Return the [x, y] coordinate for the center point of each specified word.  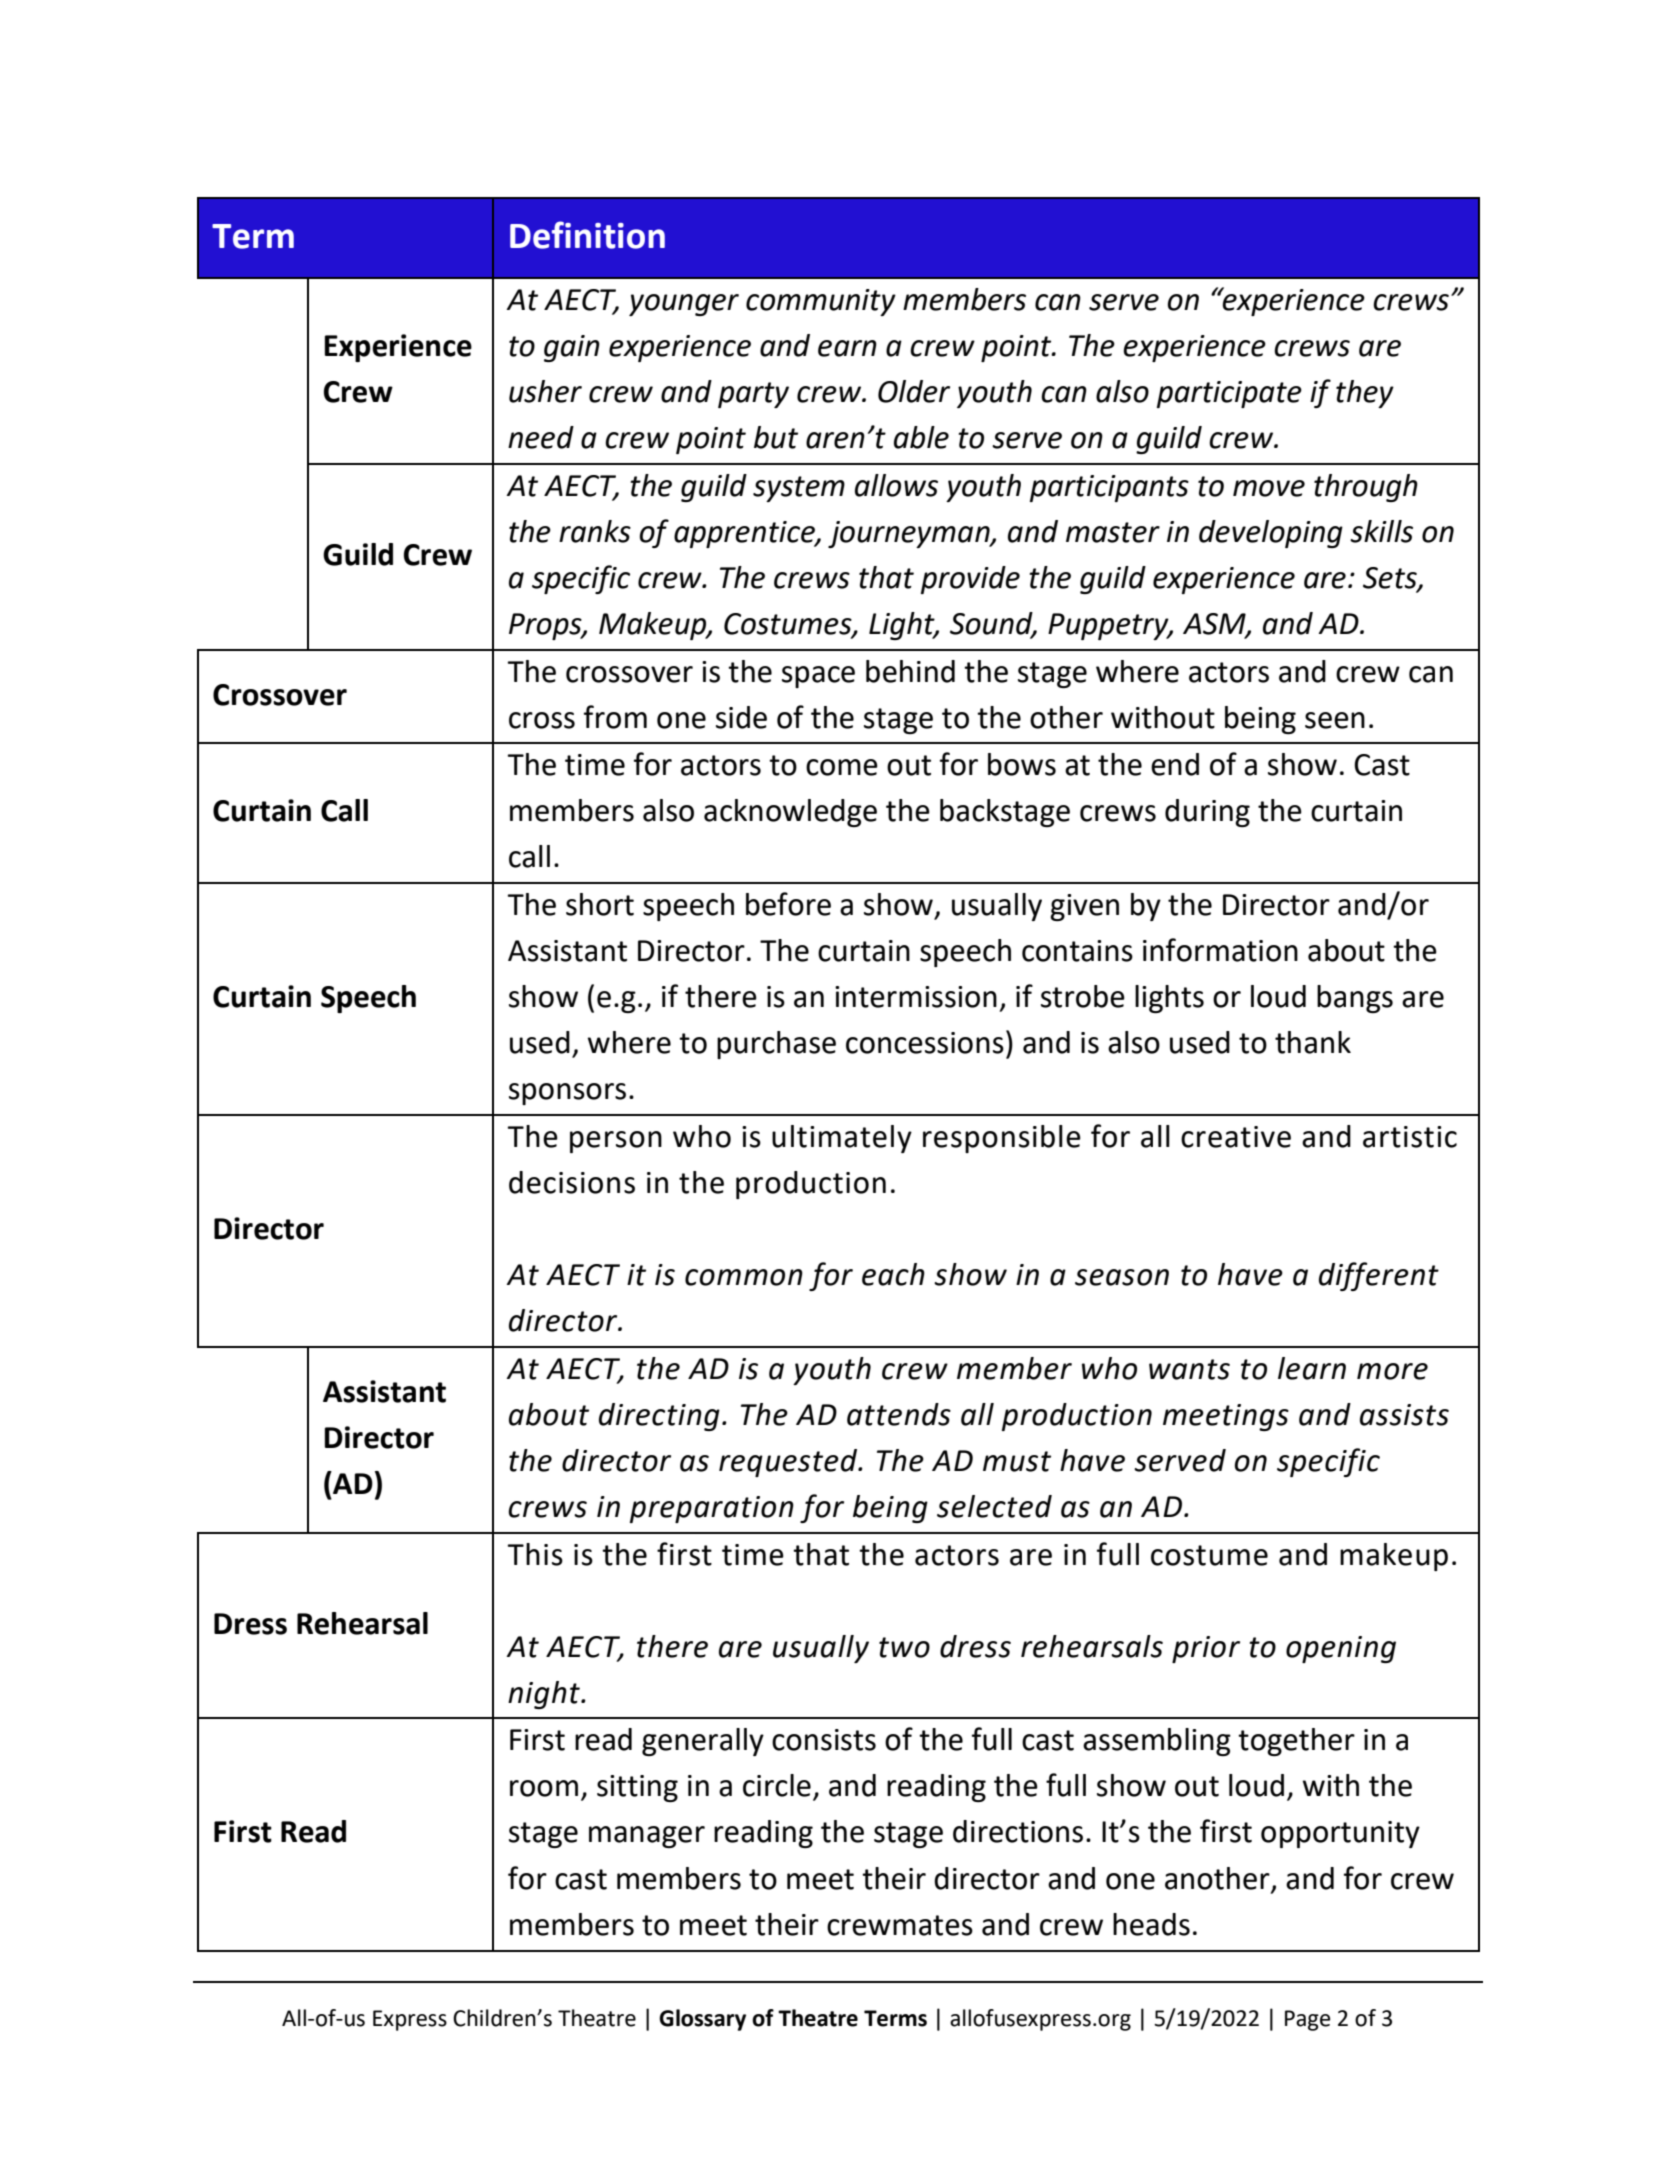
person [616, 1142]
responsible [1002, 1139]
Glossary [702, 2020]
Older [914, 391]
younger [684, 305]
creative [1236, 1137]
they [1365, 394]
